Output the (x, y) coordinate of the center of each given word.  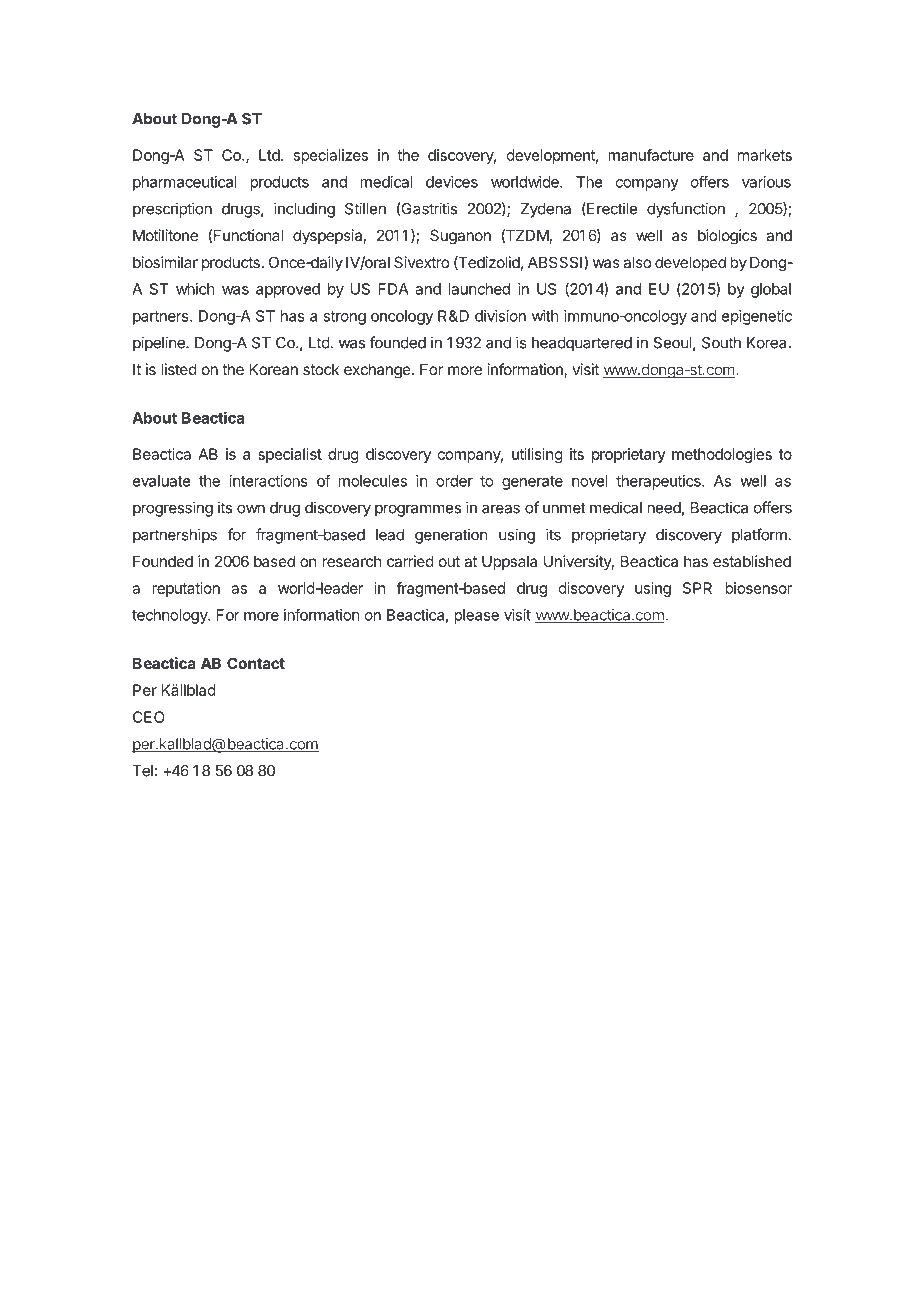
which (195, 289)
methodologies (722, 455)
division (500, 316)
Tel (142, 771)
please (476, 616)
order (454, 481)
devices (452, 182)
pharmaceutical (185, 183)
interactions (269, 481)
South (721, 343)
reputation (186, 589)
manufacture (651, 155)
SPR (697, 588)
